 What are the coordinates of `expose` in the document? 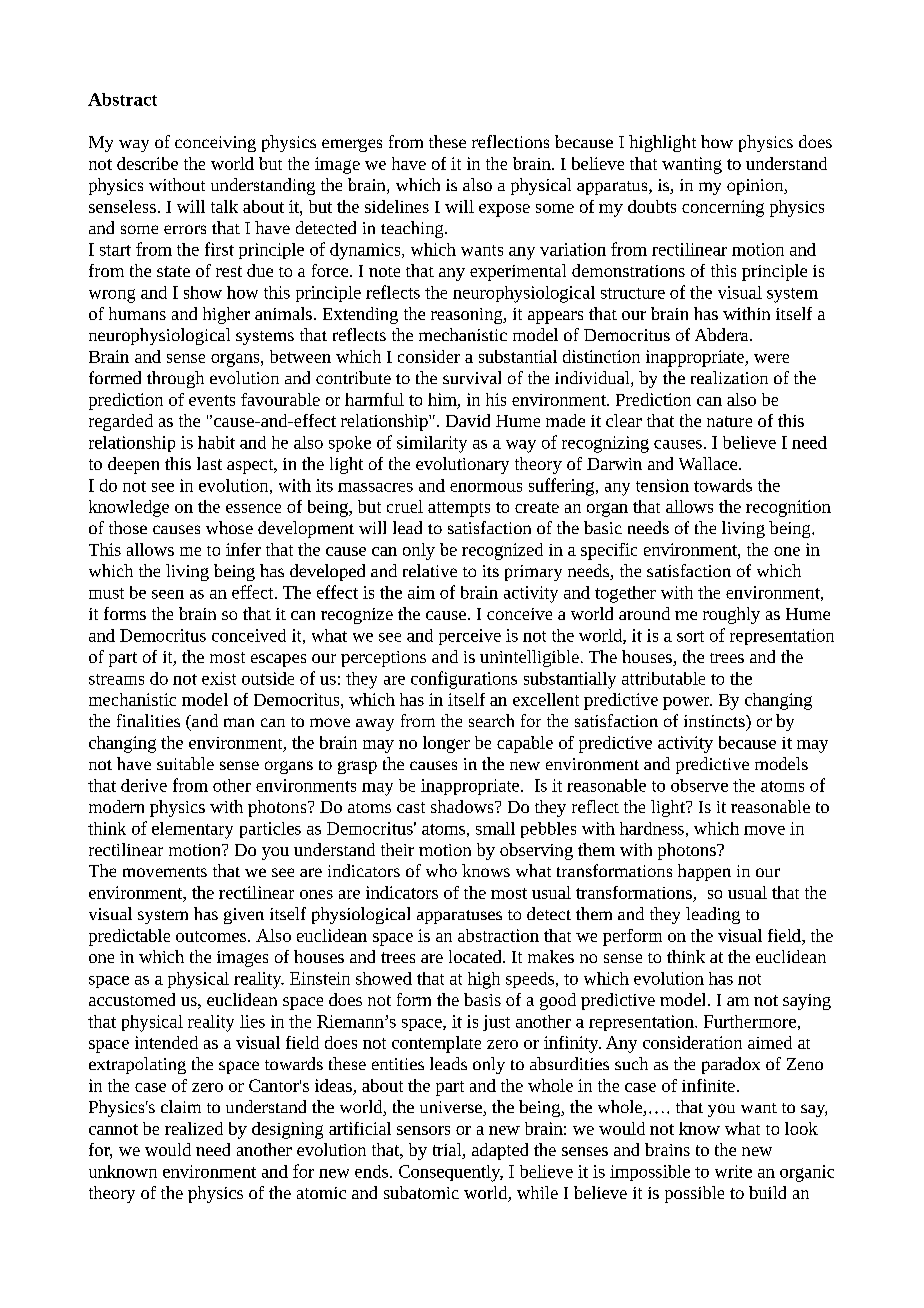 It's located at (504, 210).
